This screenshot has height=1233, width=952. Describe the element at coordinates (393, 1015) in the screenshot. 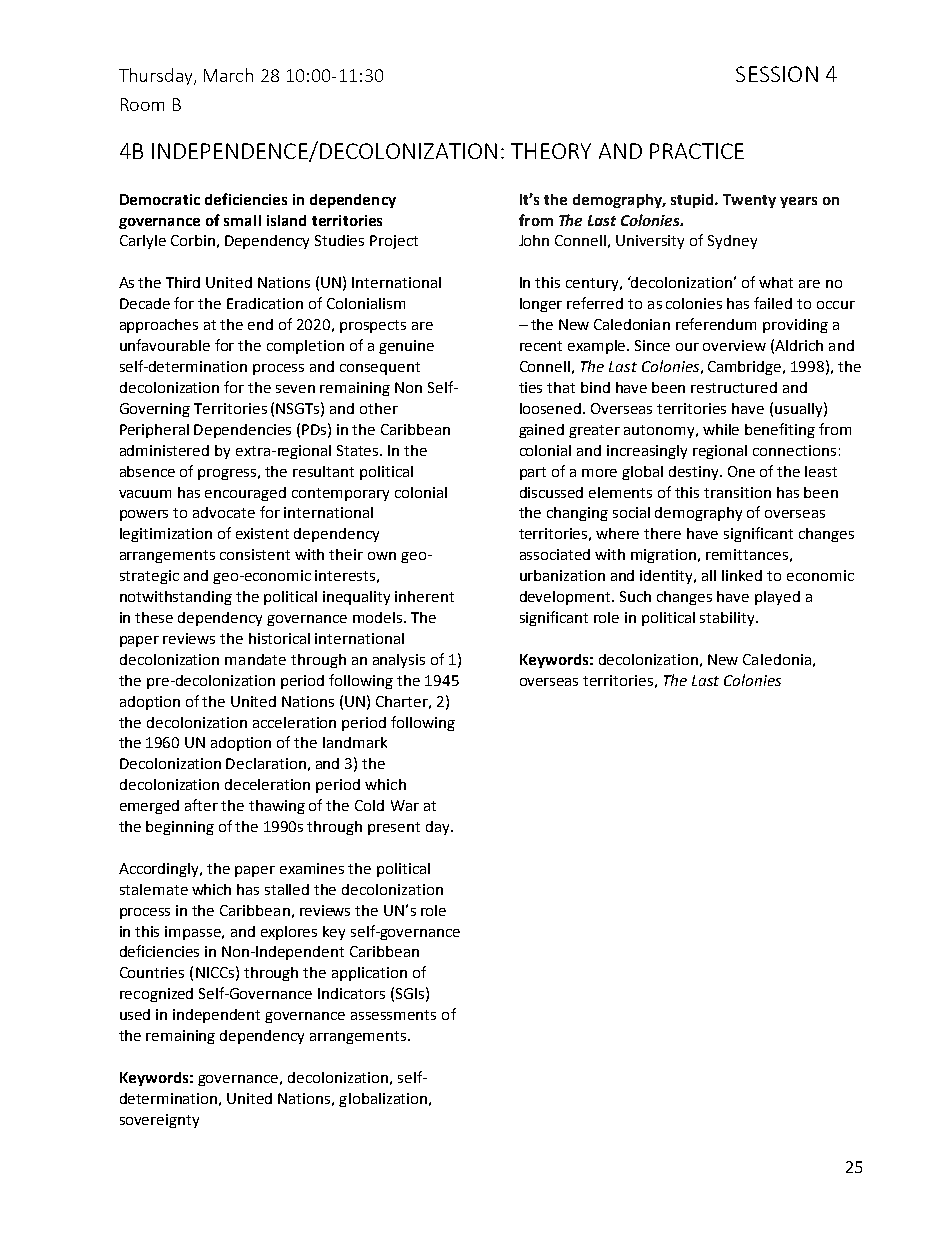

I see `assessments` at that location.
